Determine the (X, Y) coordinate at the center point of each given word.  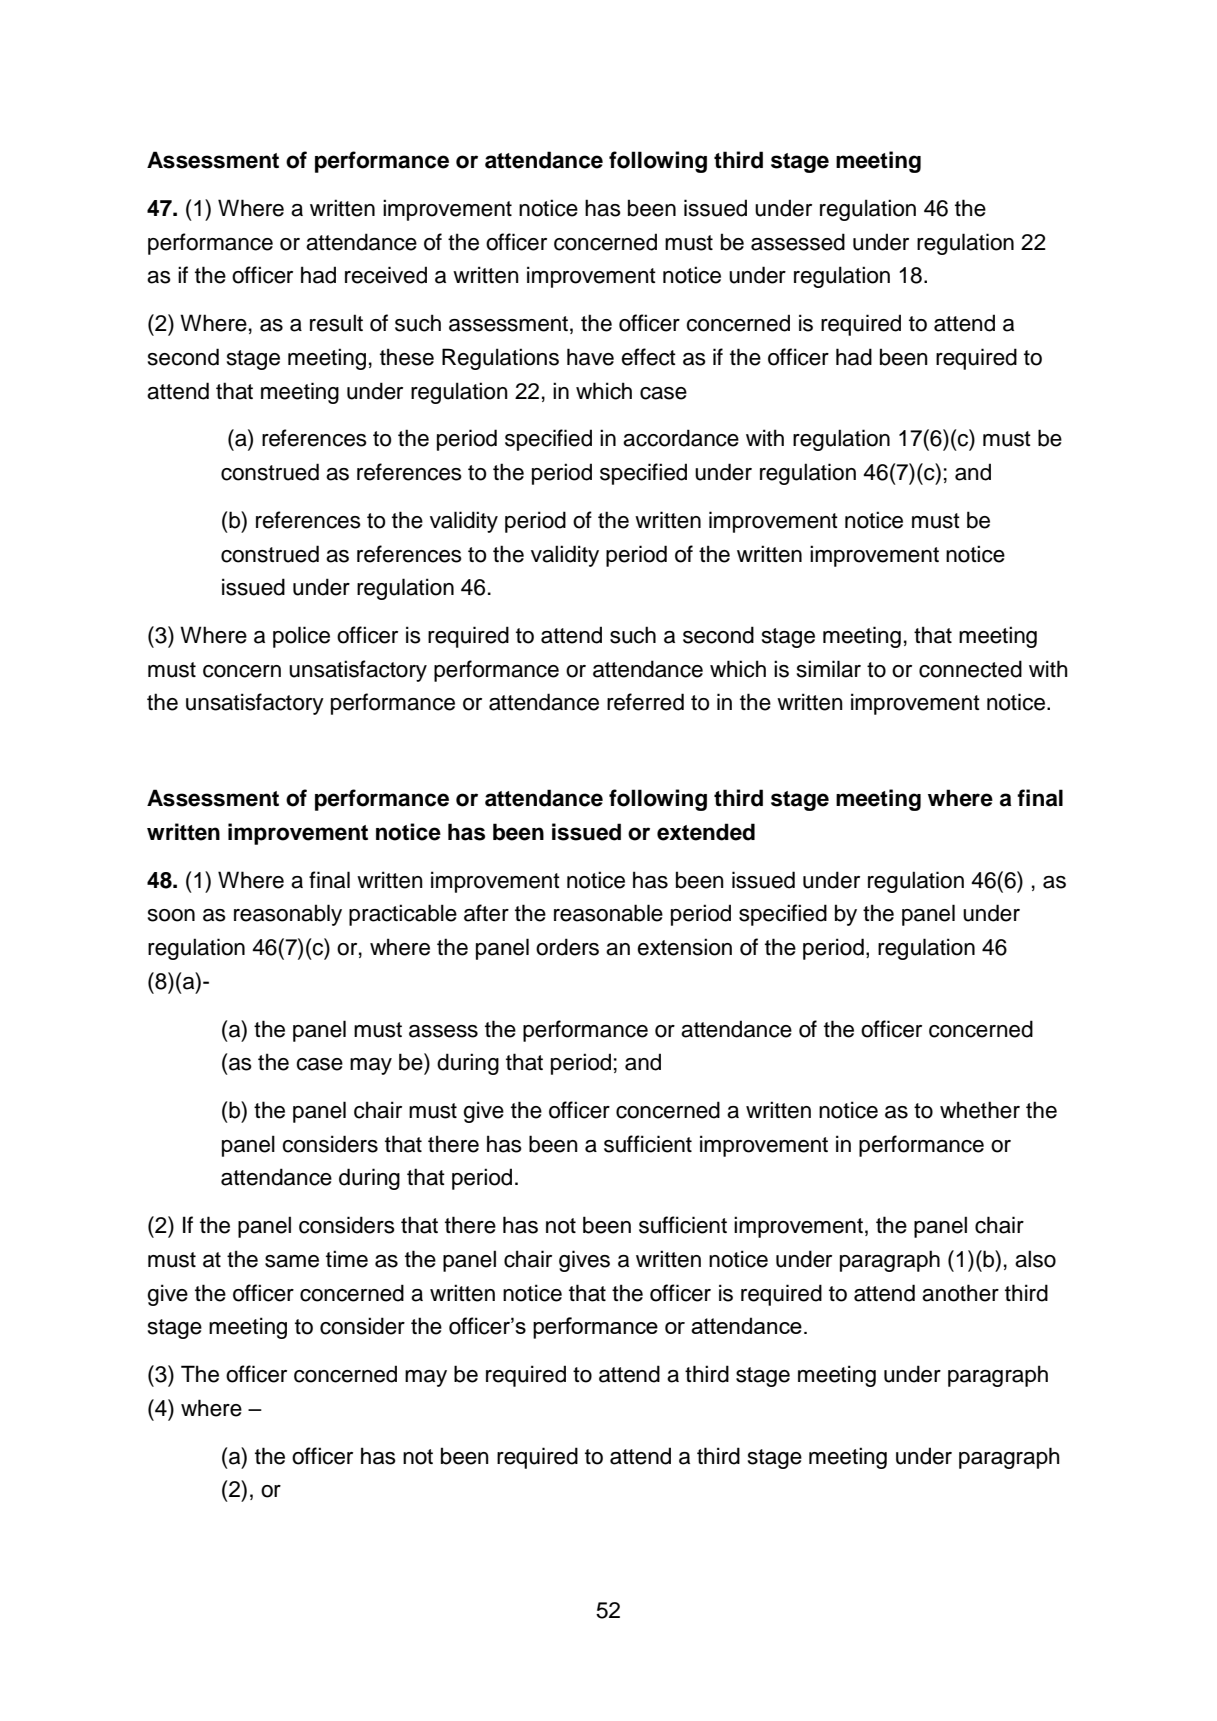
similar (829, 669)
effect (648, 357)
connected (970, 669)
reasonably (288, 915)
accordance (681, 438)
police (301, 637)
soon (171, 915)
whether (980, 1110)
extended (706, 832)
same (292, 1261)
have (590, 357)
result (336, 323)
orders (567, 947)
